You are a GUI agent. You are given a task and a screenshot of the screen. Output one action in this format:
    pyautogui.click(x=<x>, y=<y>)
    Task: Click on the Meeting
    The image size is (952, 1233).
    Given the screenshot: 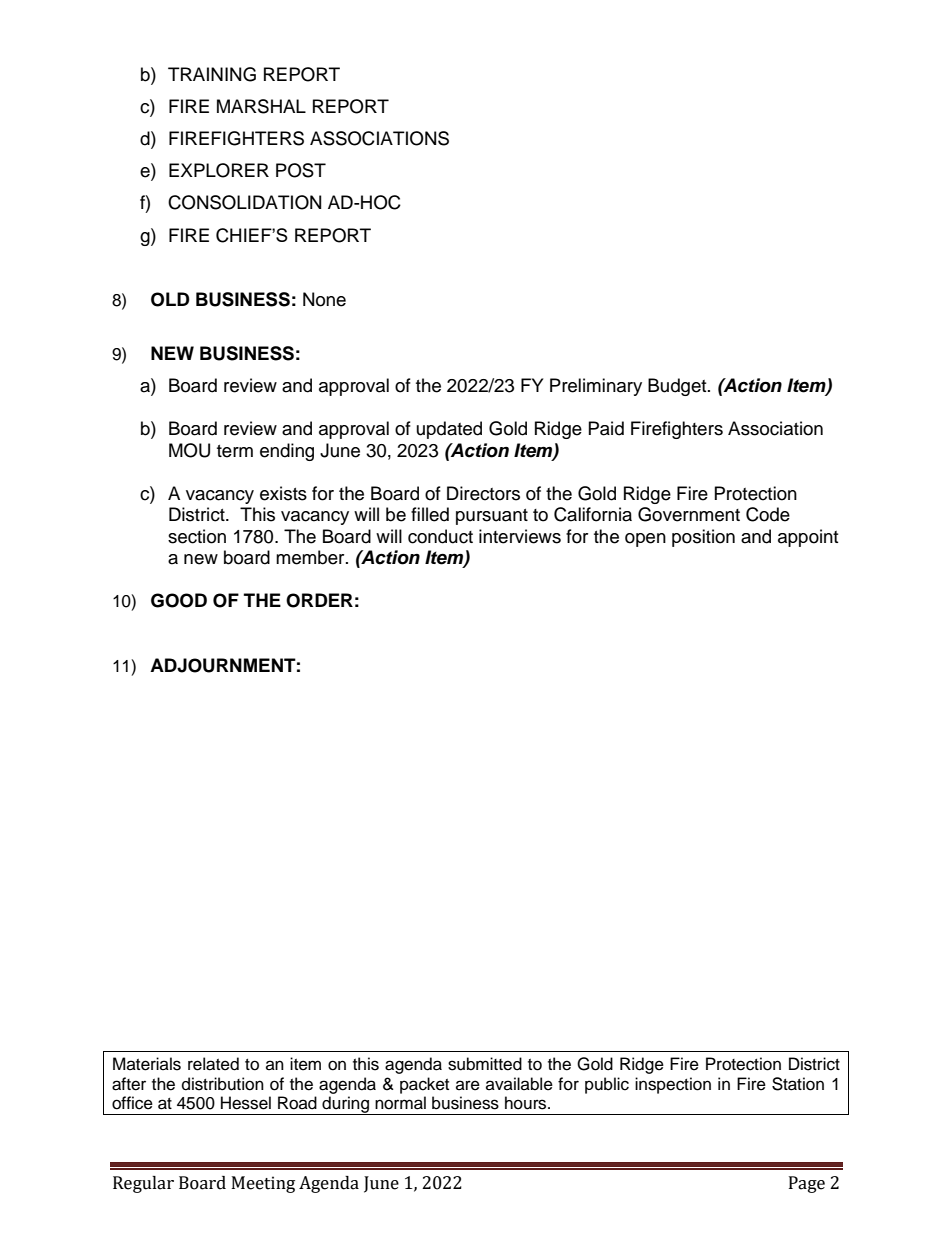 What is the action you would take?
    pyautogui.click(x=263, y=1184)
